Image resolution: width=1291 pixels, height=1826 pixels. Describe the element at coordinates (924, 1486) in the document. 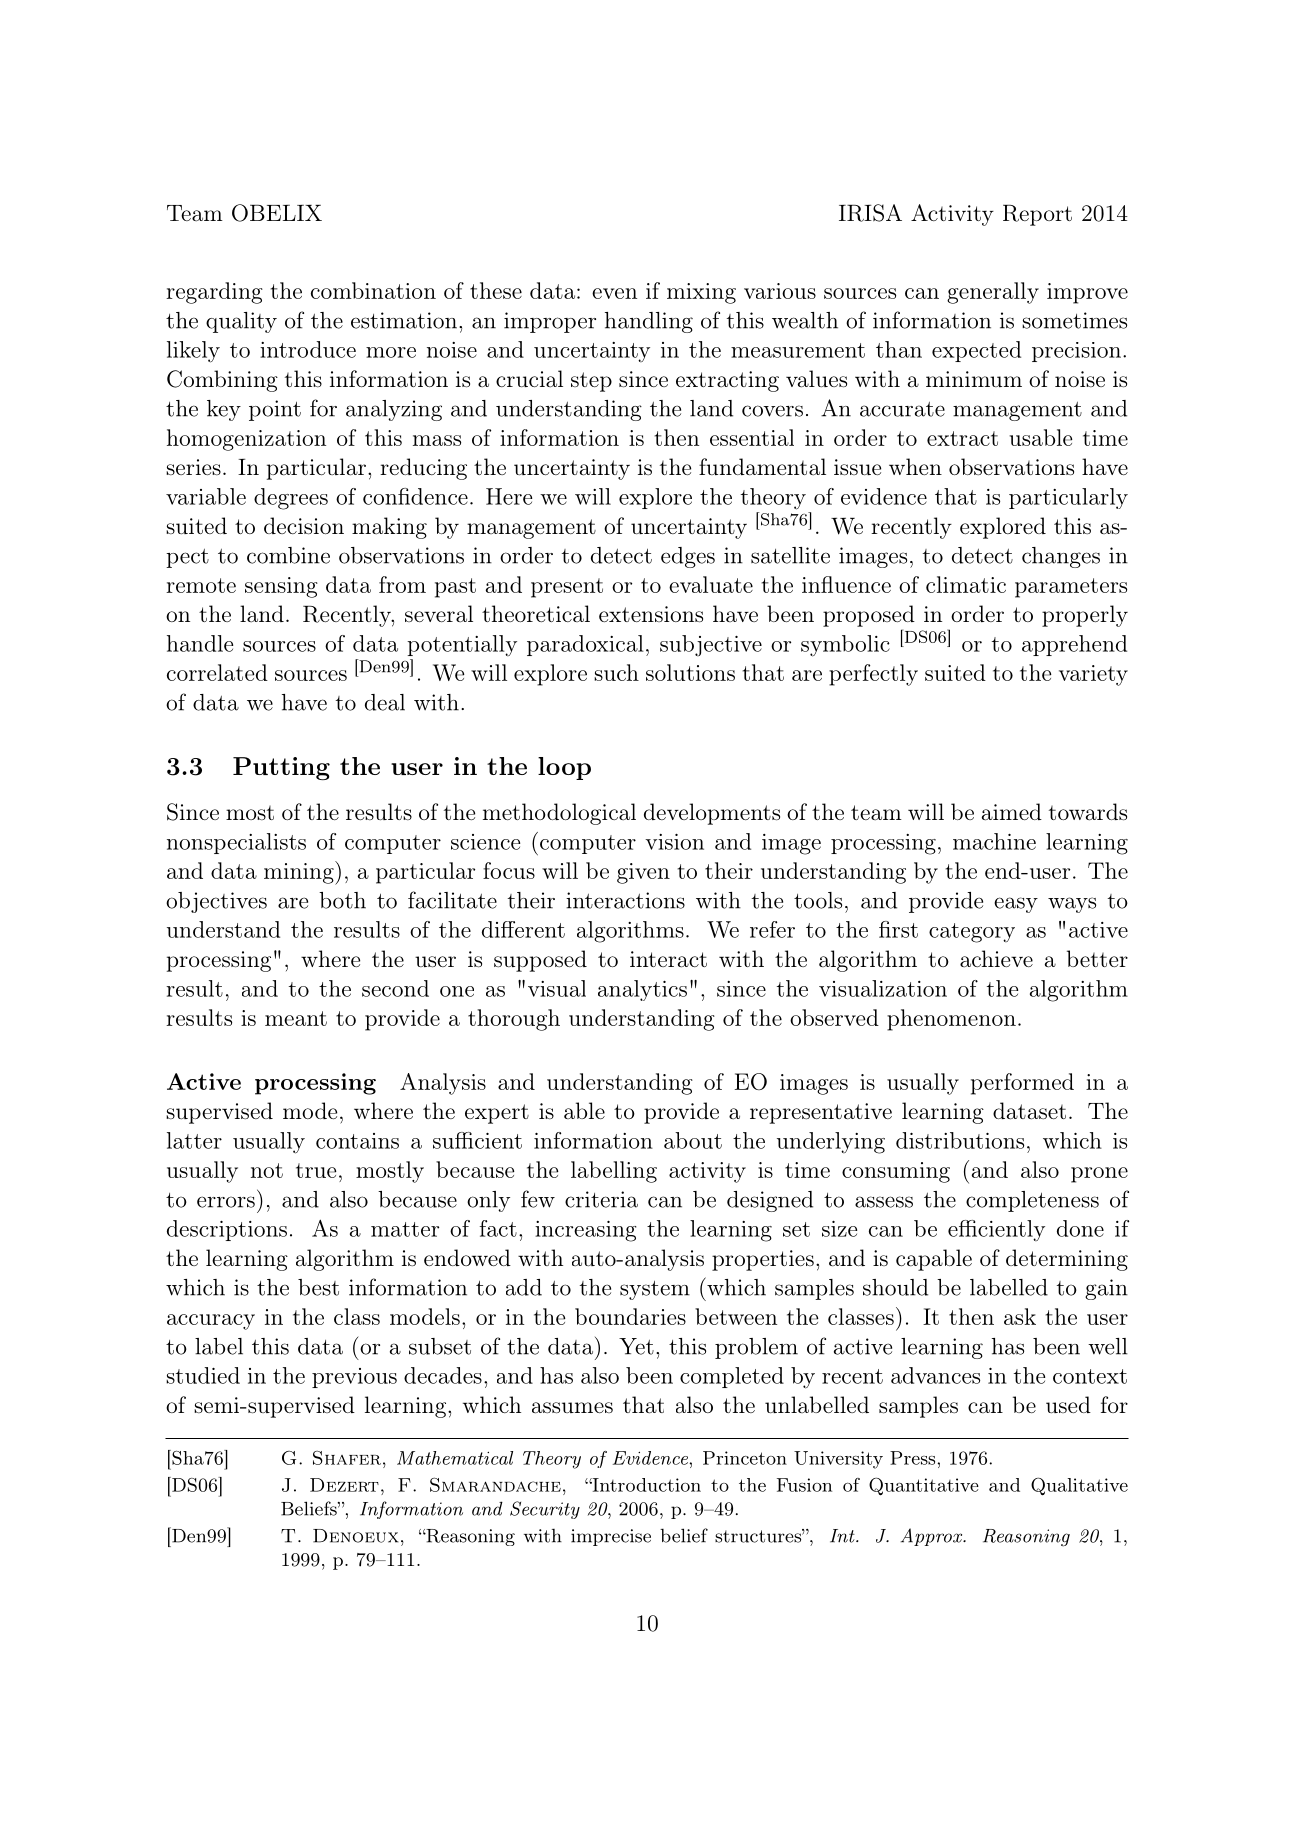

I see `Quantitative` at that location.
